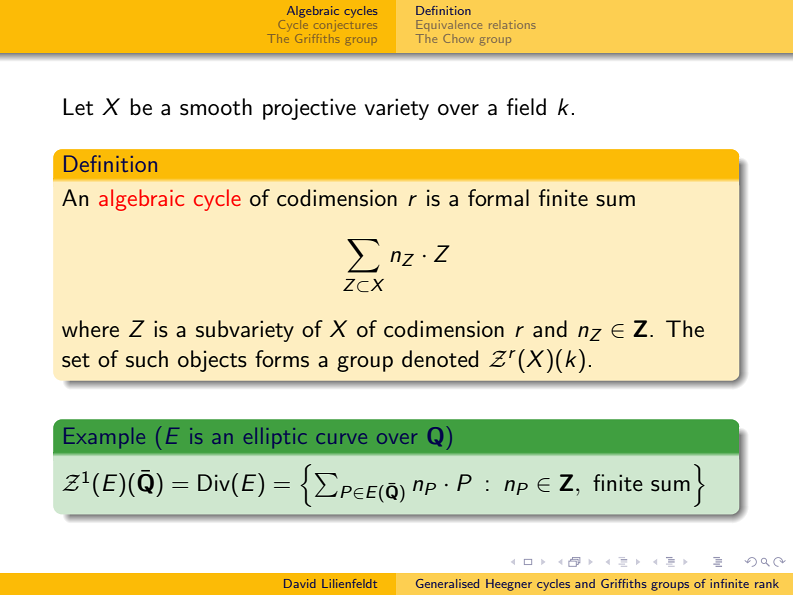 This page has height=595, width=793. What do you see at coordinates (104, 438) in the page?
I see `Example` at bounding box center [104, 438].
